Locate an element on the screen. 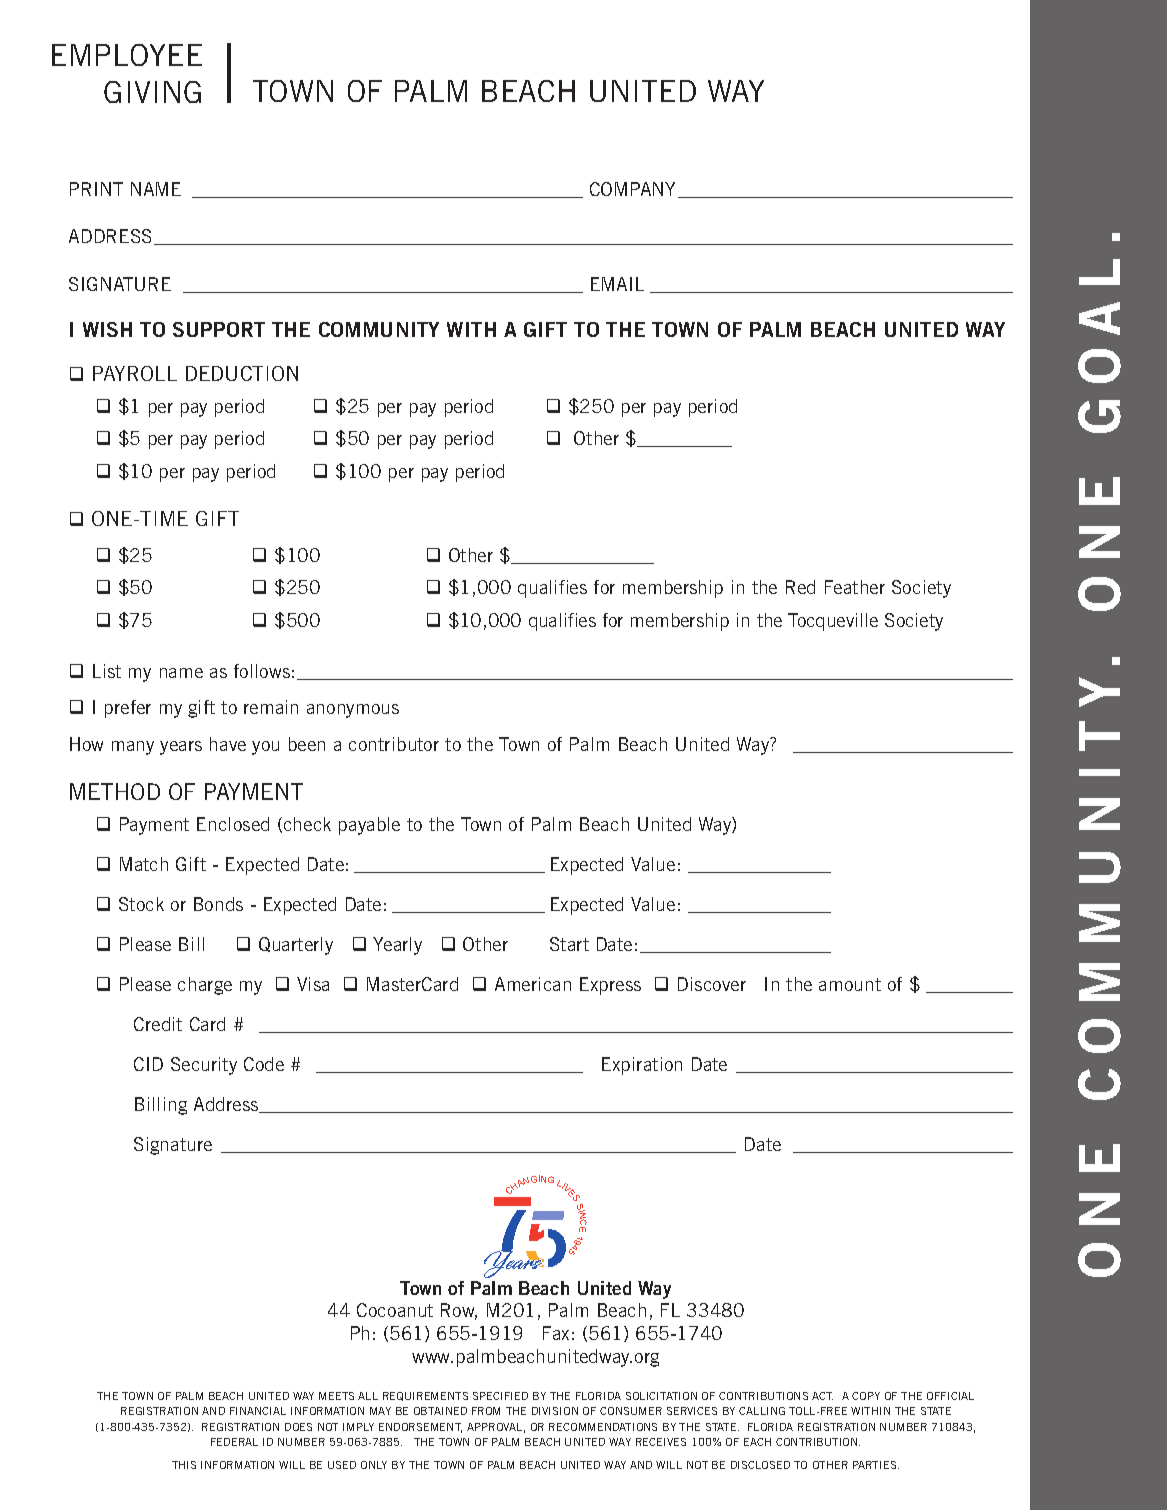 This screenshot has height=1510, width=1167. anonymous is located at coordinates (353, 711).
